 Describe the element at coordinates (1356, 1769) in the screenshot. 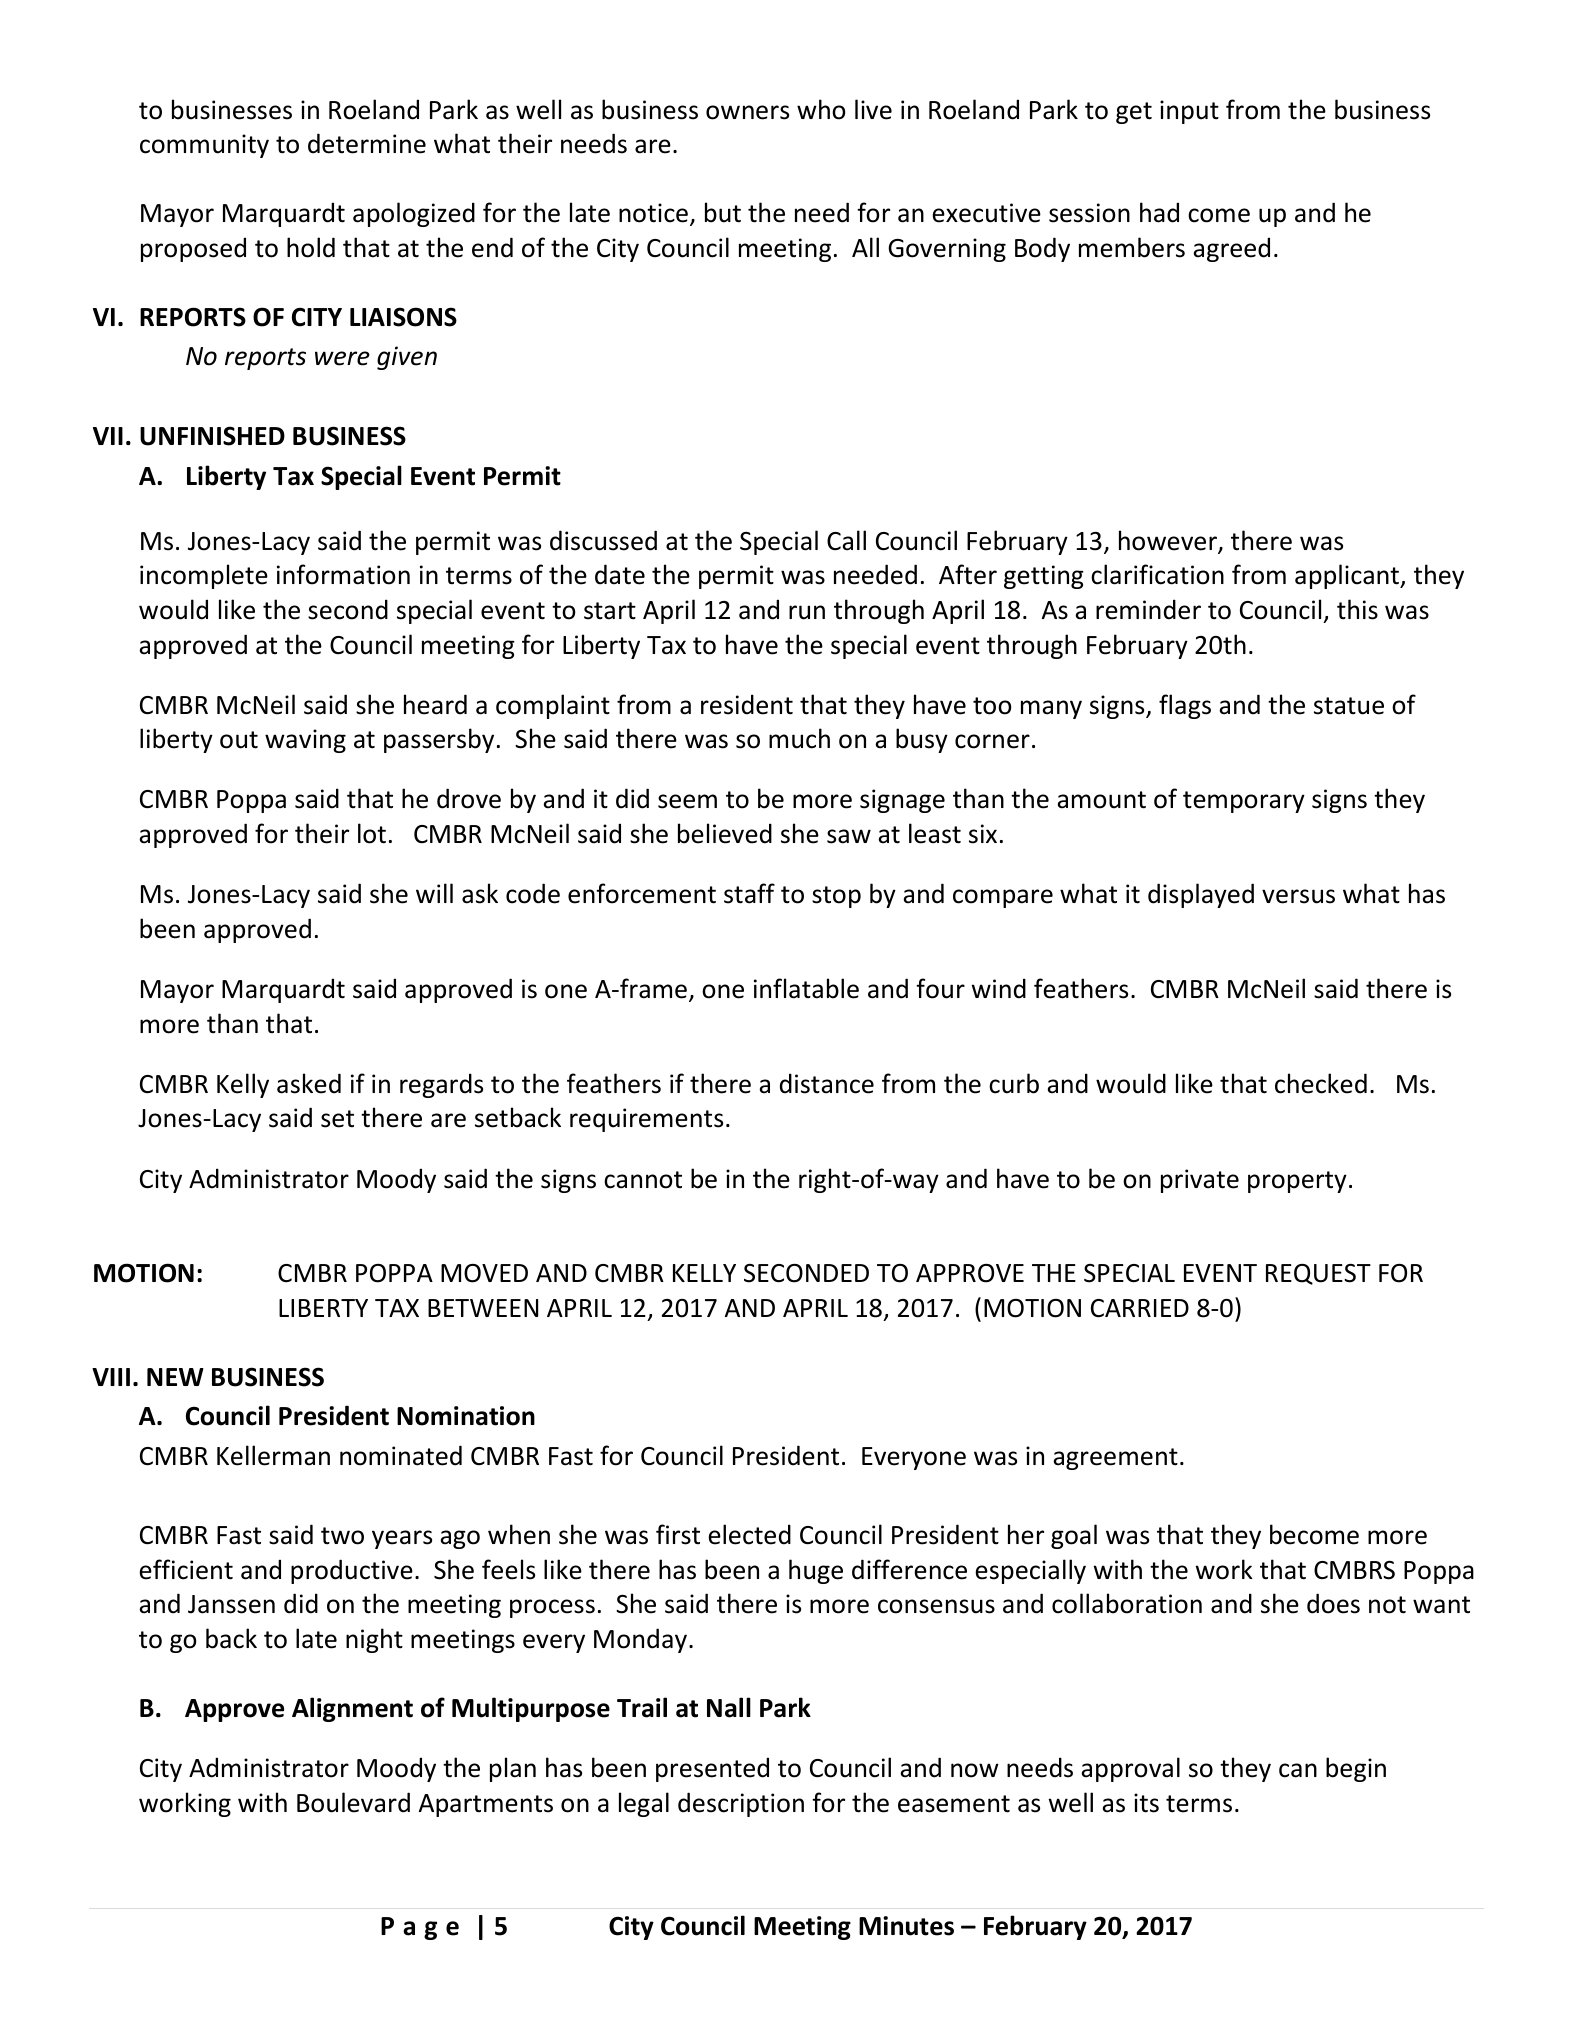

I see `begin` at that location.
